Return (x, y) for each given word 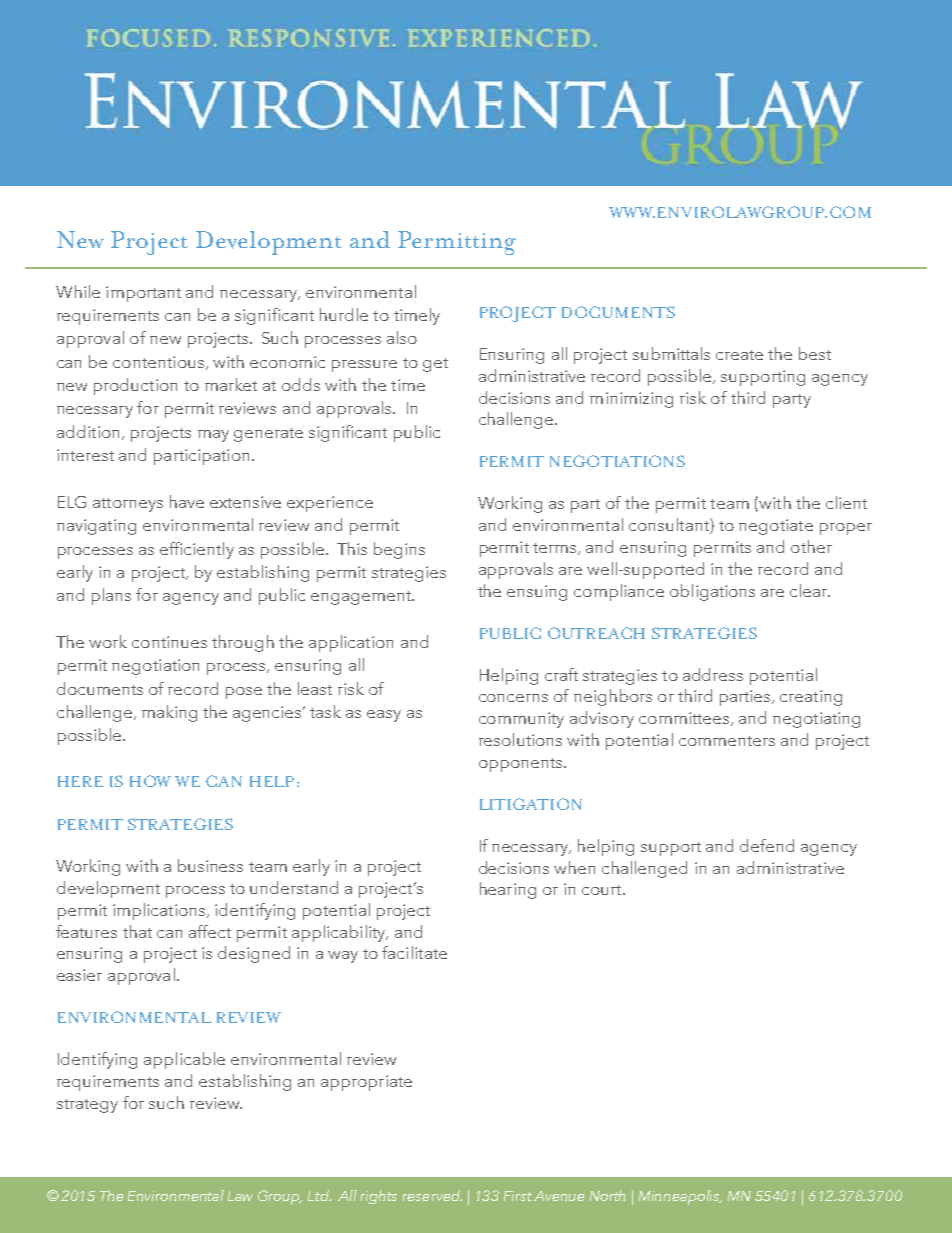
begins (399, 550)
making (169, 713)
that (137, 931)
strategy (87, 1106)
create (739, 355)
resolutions (520, 739)
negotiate (776, 527)
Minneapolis (680, 1197)
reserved (432, 1195)
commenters (727, 741)
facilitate (414, 952)
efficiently (197, 550)
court (603, 890)
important (143, 294)
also (402, 337)
